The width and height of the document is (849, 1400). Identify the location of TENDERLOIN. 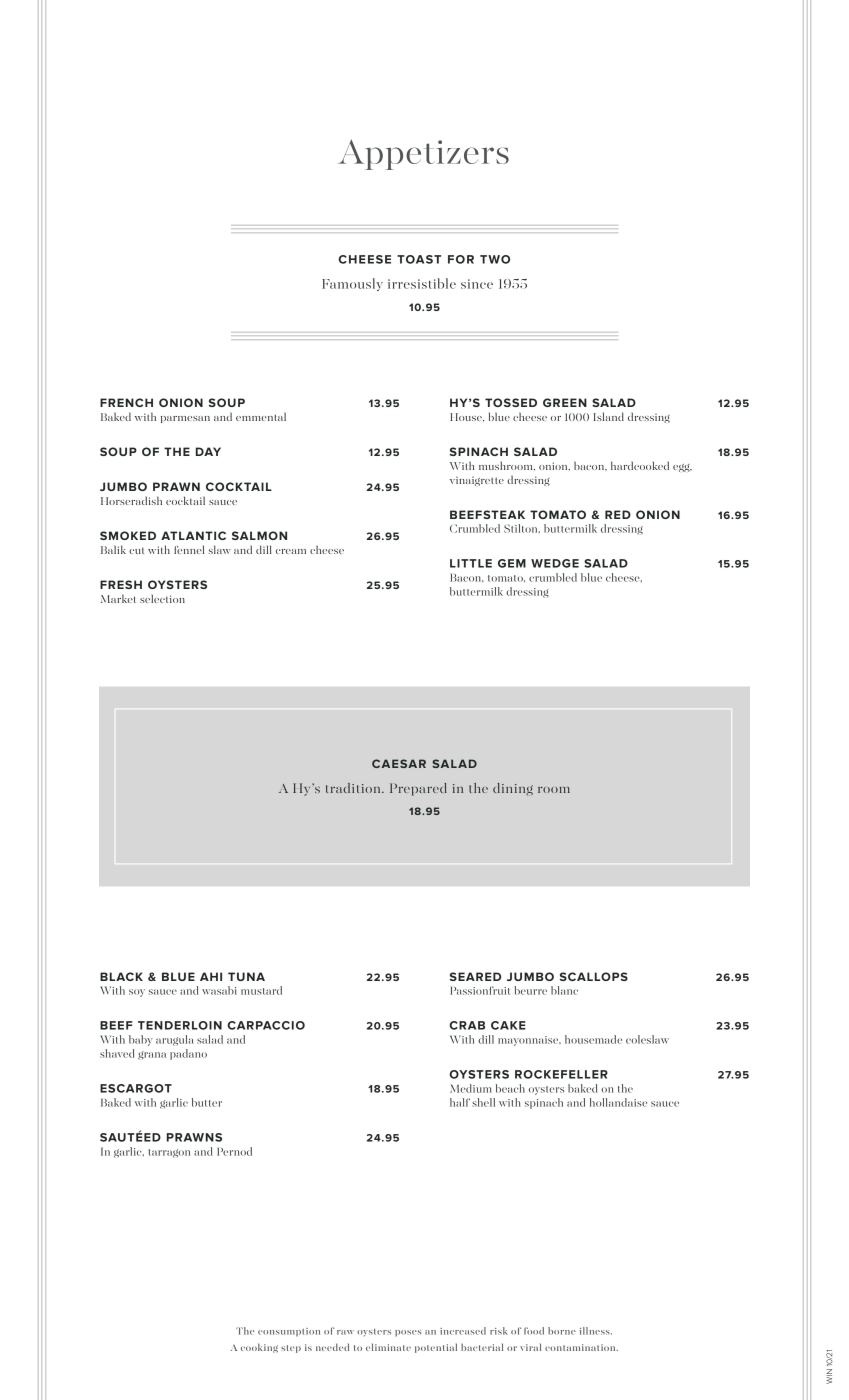
(180, 1025).
